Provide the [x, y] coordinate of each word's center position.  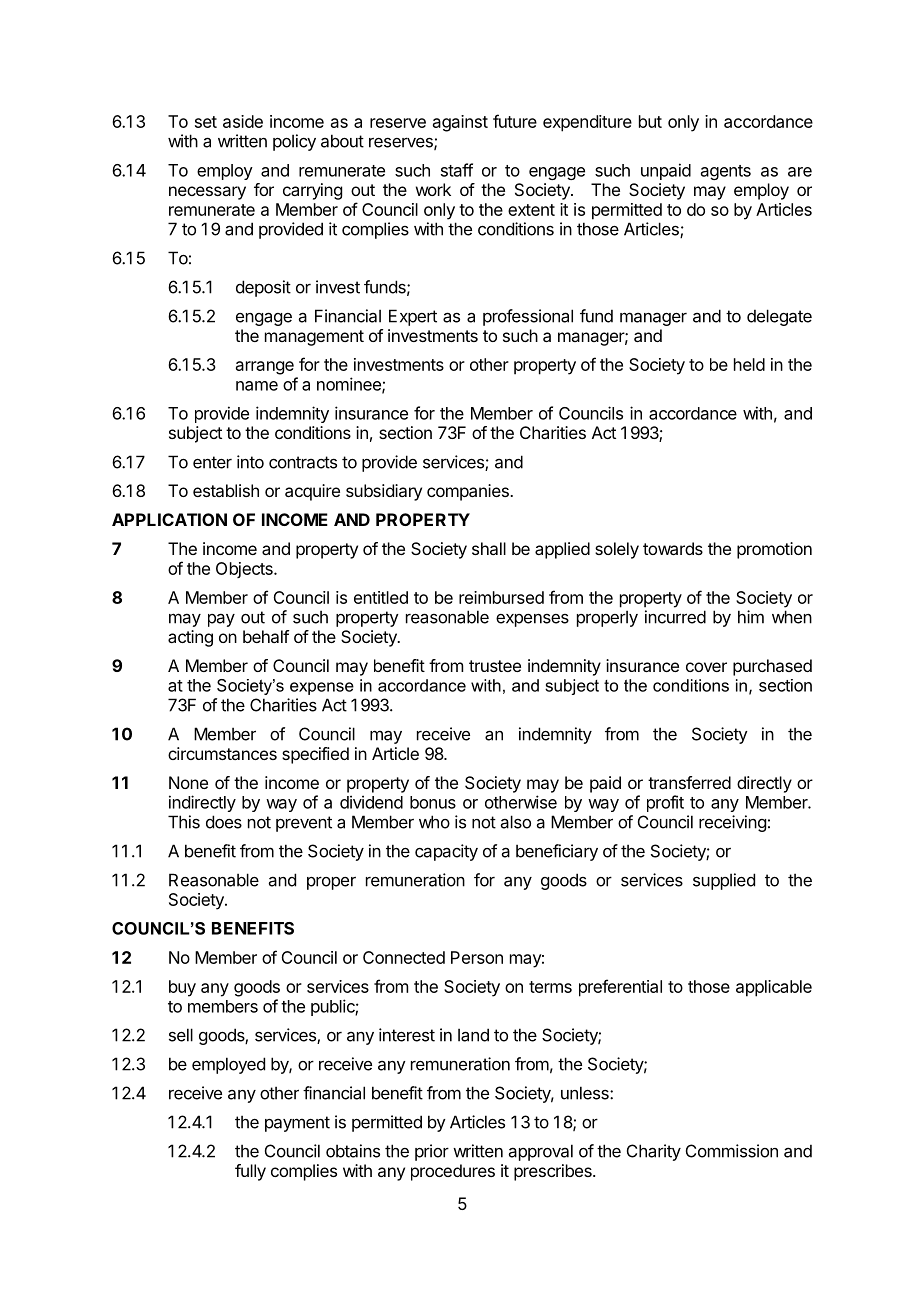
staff [457, 170]
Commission [732, 1151]
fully [250, 1172]
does [224, 822]
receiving [732, 823]
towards [673, 548]
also [516, 822]
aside [243, 121]
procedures [453, 1172]
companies [469, 492]
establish [226, 490]
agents [726, 172]
